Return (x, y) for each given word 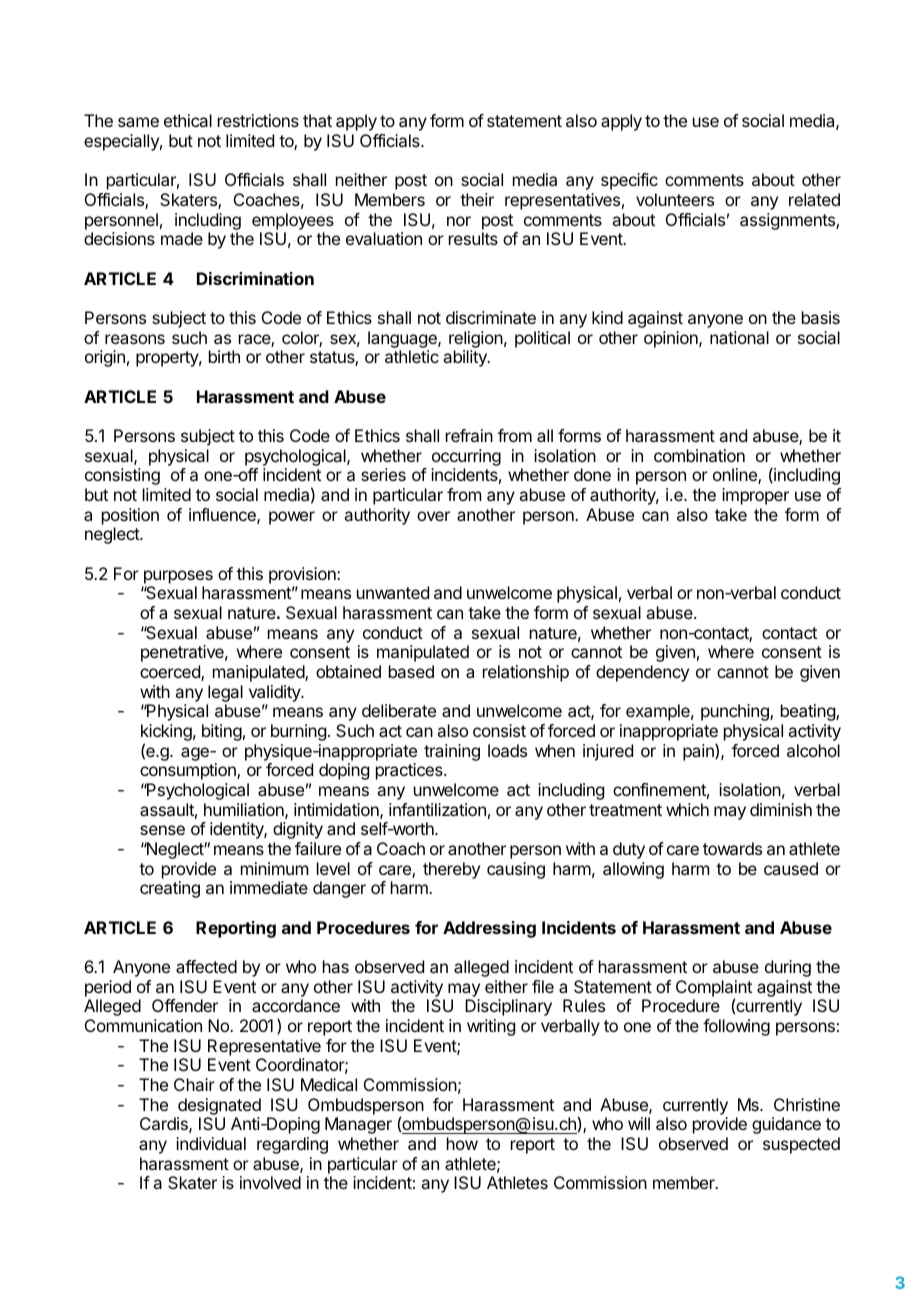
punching (736, 712)
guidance (786, 1125)
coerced (171, 673)
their (477, 199)
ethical (188, 120)
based (411, 671)
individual (211, 1143)
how (462, 1143)
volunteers (675, 199)
